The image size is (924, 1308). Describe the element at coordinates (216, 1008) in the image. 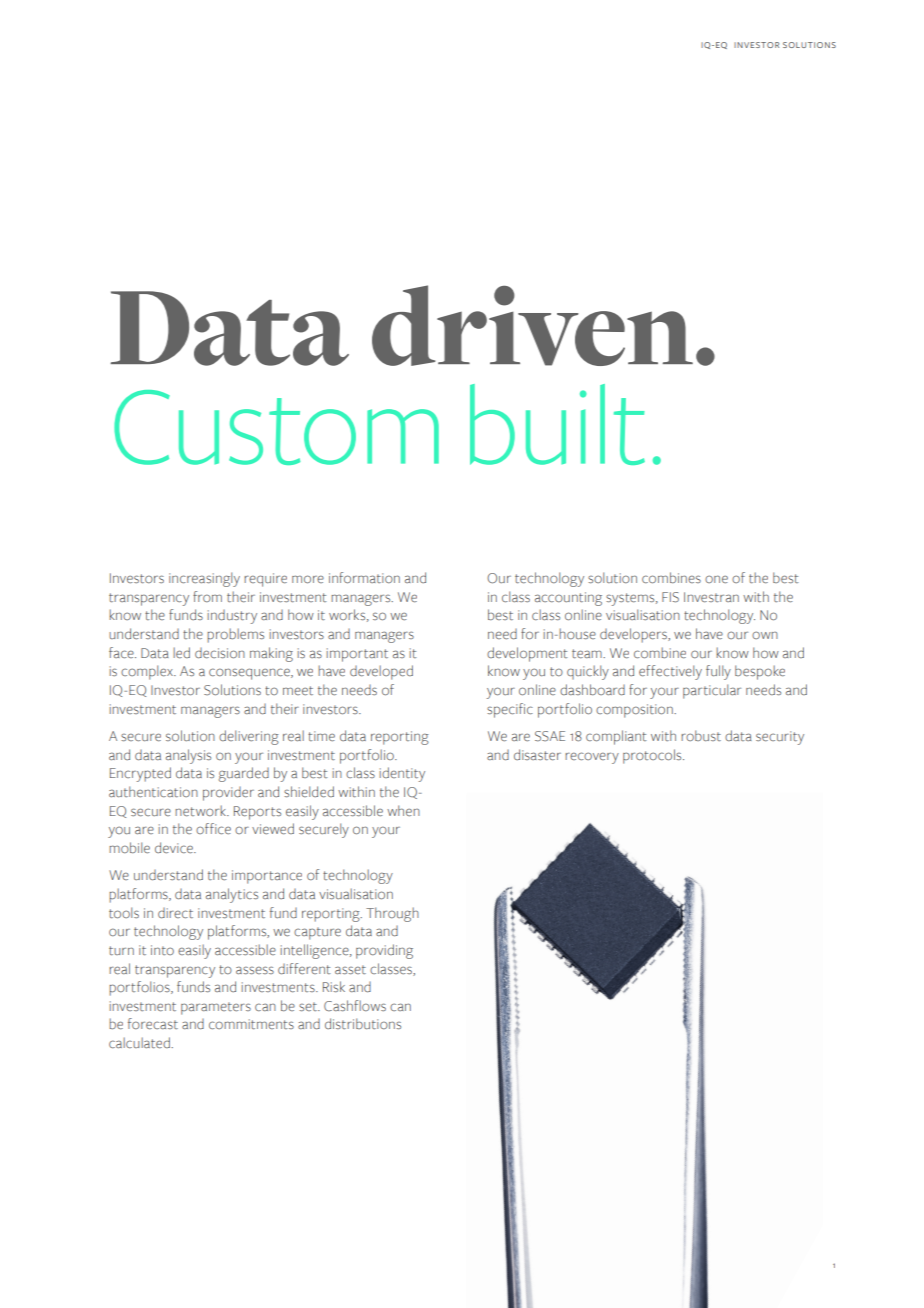

I see `parameters` at that location.
